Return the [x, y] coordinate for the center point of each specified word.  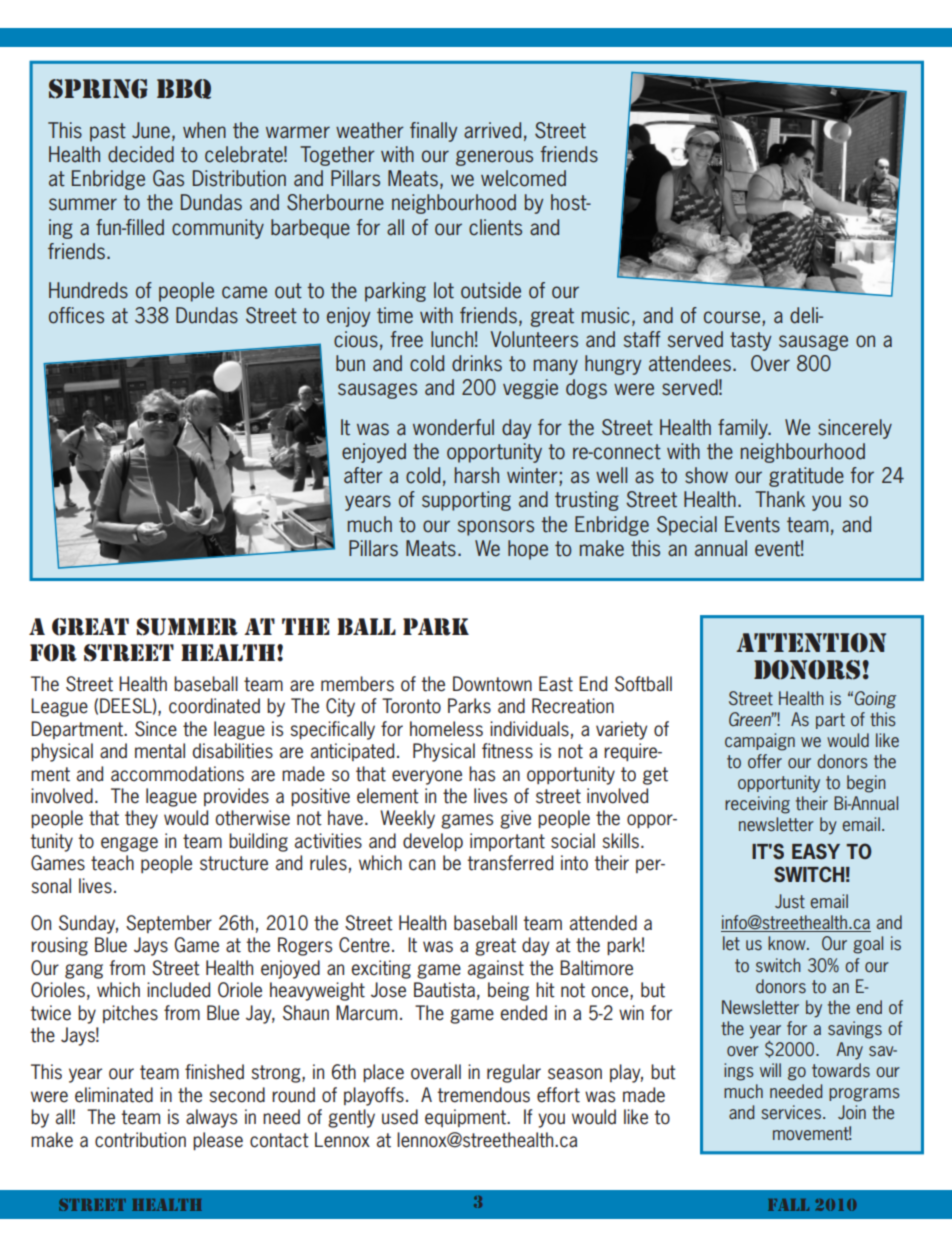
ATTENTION [811, 643]
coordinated [214, 706]
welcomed [523, 178]
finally [433, 132]
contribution [140, 1140]
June [152, 131]
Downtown [492, 684]
